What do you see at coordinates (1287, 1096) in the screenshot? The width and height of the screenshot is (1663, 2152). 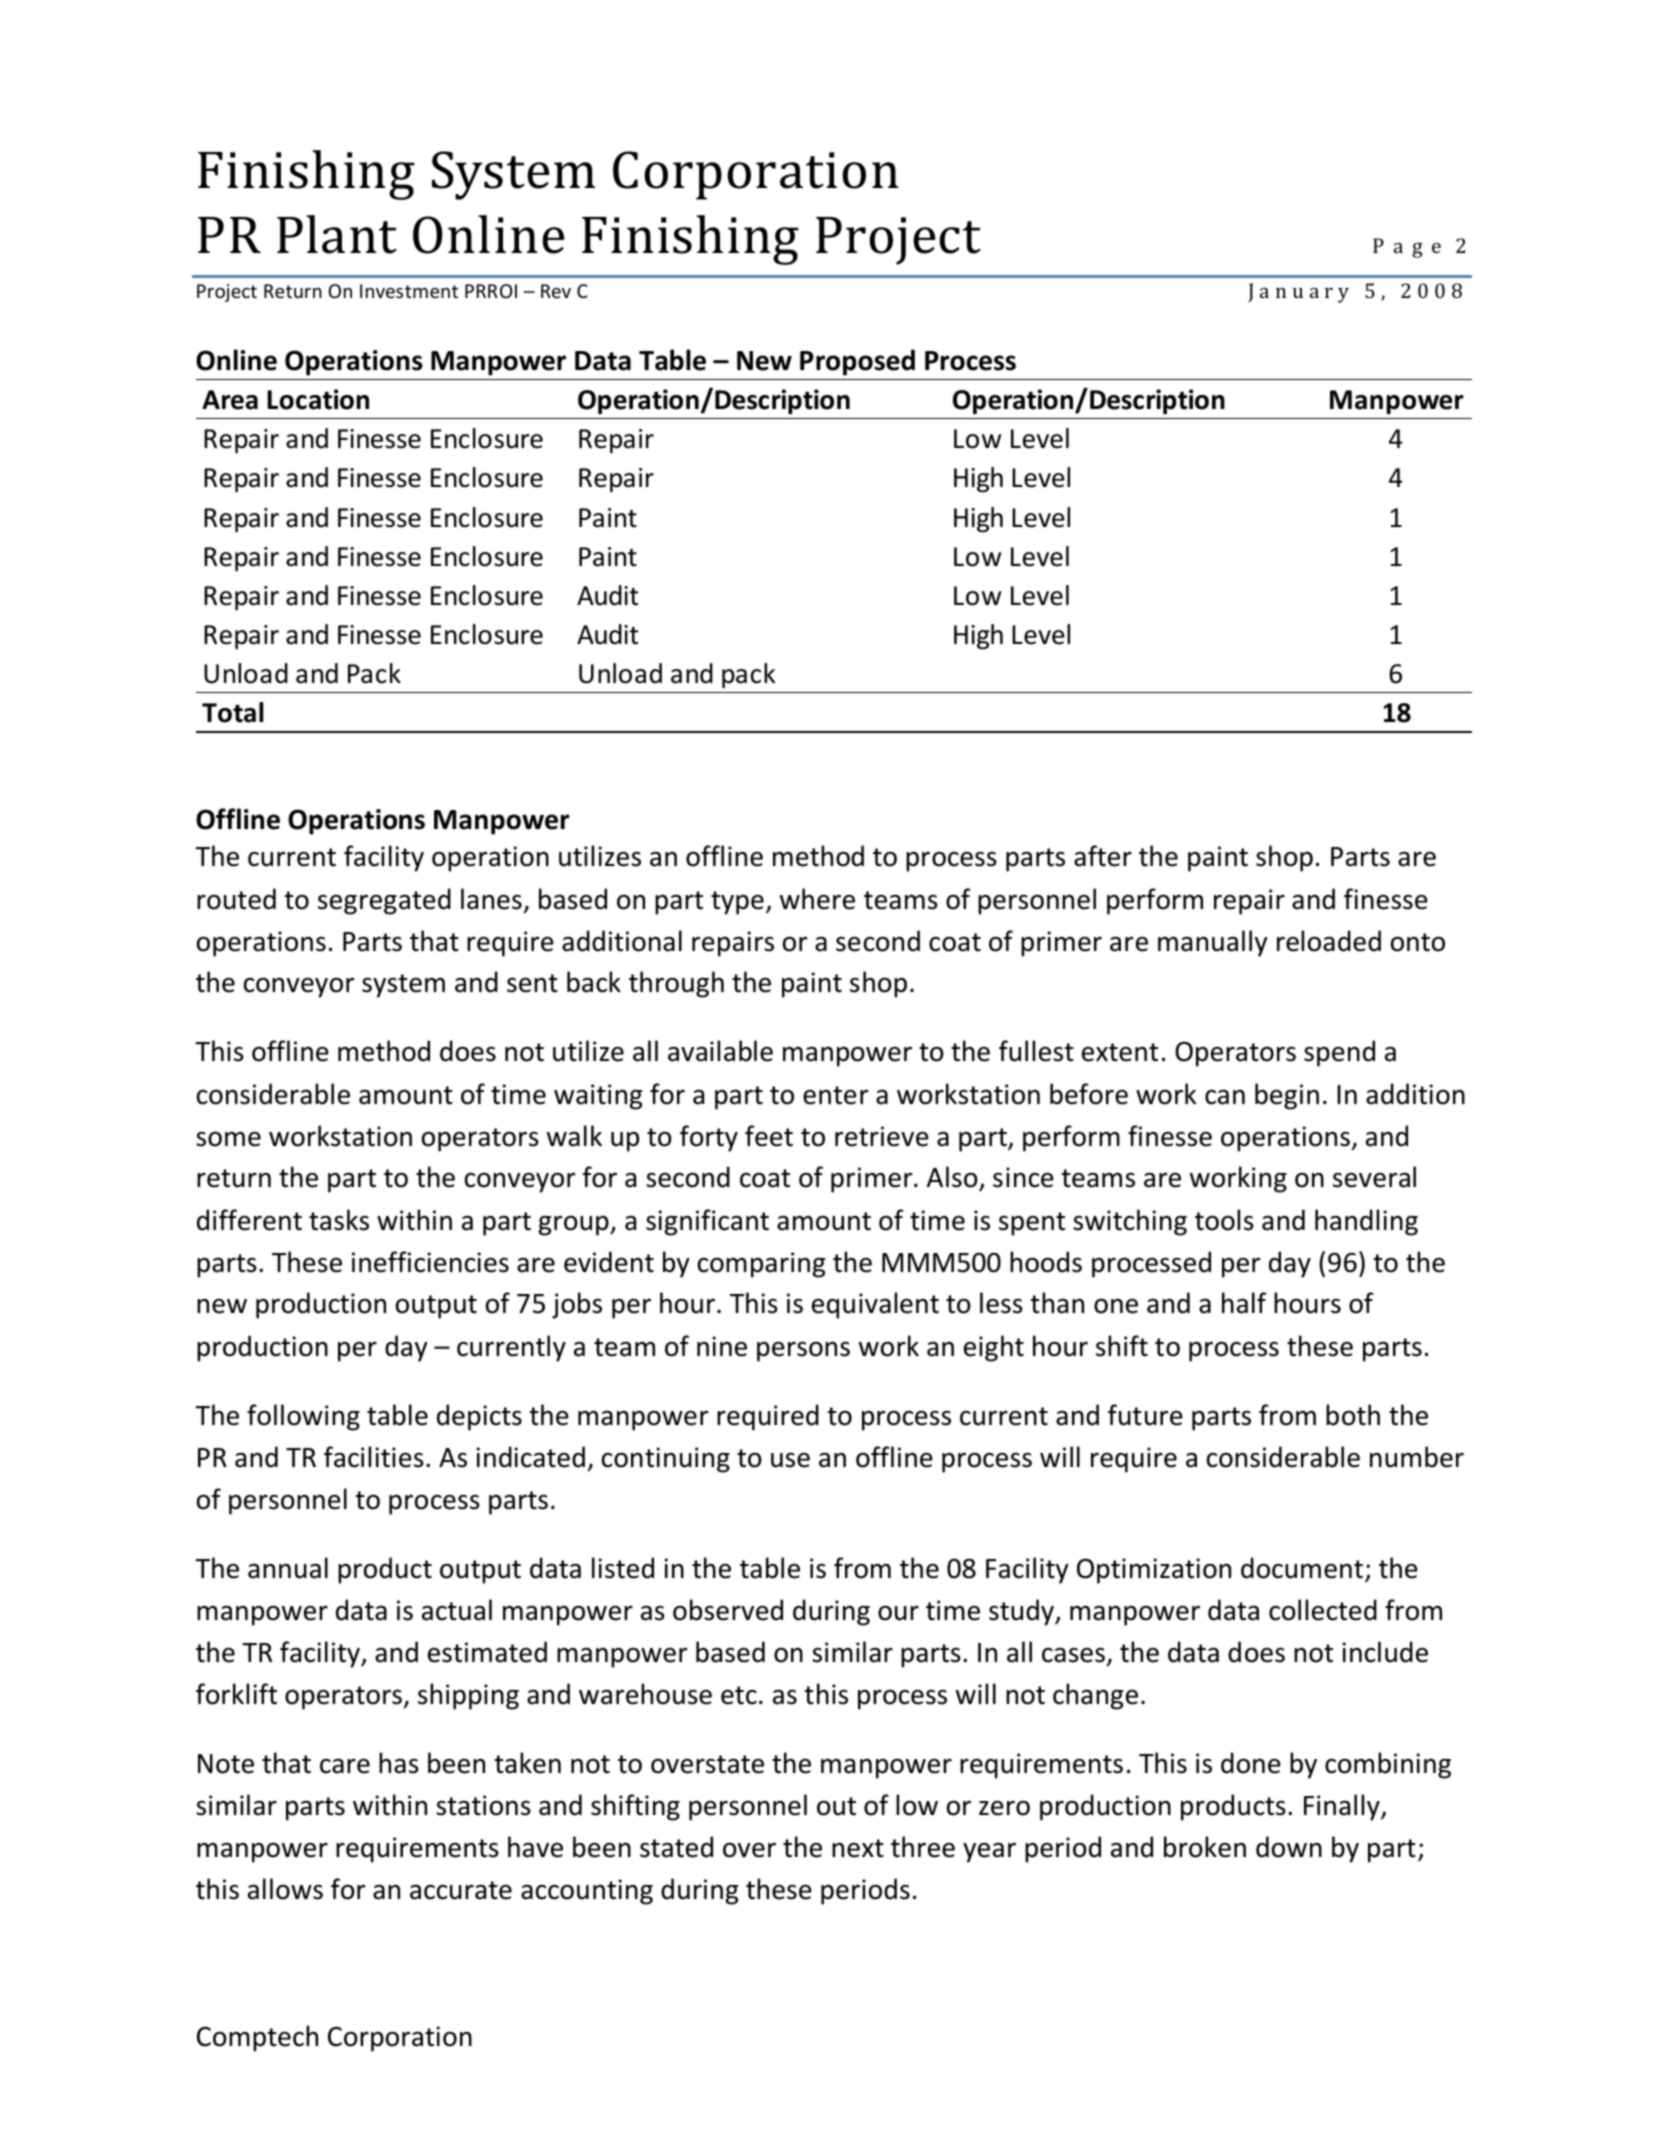 I see `begin` at bounding box center [1287, 1096].
